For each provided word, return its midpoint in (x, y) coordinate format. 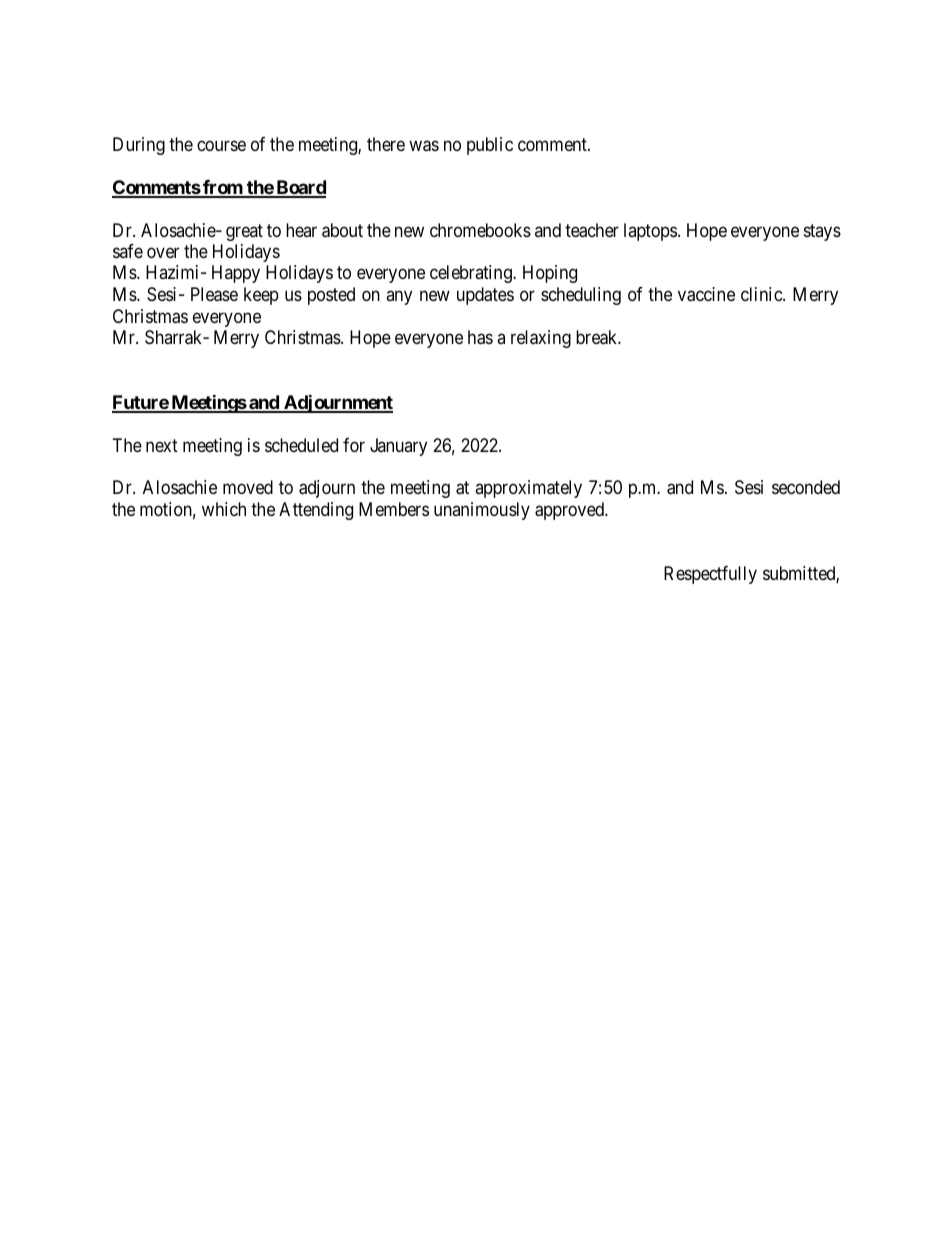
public (490, 146)
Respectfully (710, 575)
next (162, 445)
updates (485, 296)
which (224, 509)
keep (261, 296)
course (221, 145)
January (398, 447)
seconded (806, 487)
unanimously (482, 511)
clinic (762, 294)
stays (822, 232)
